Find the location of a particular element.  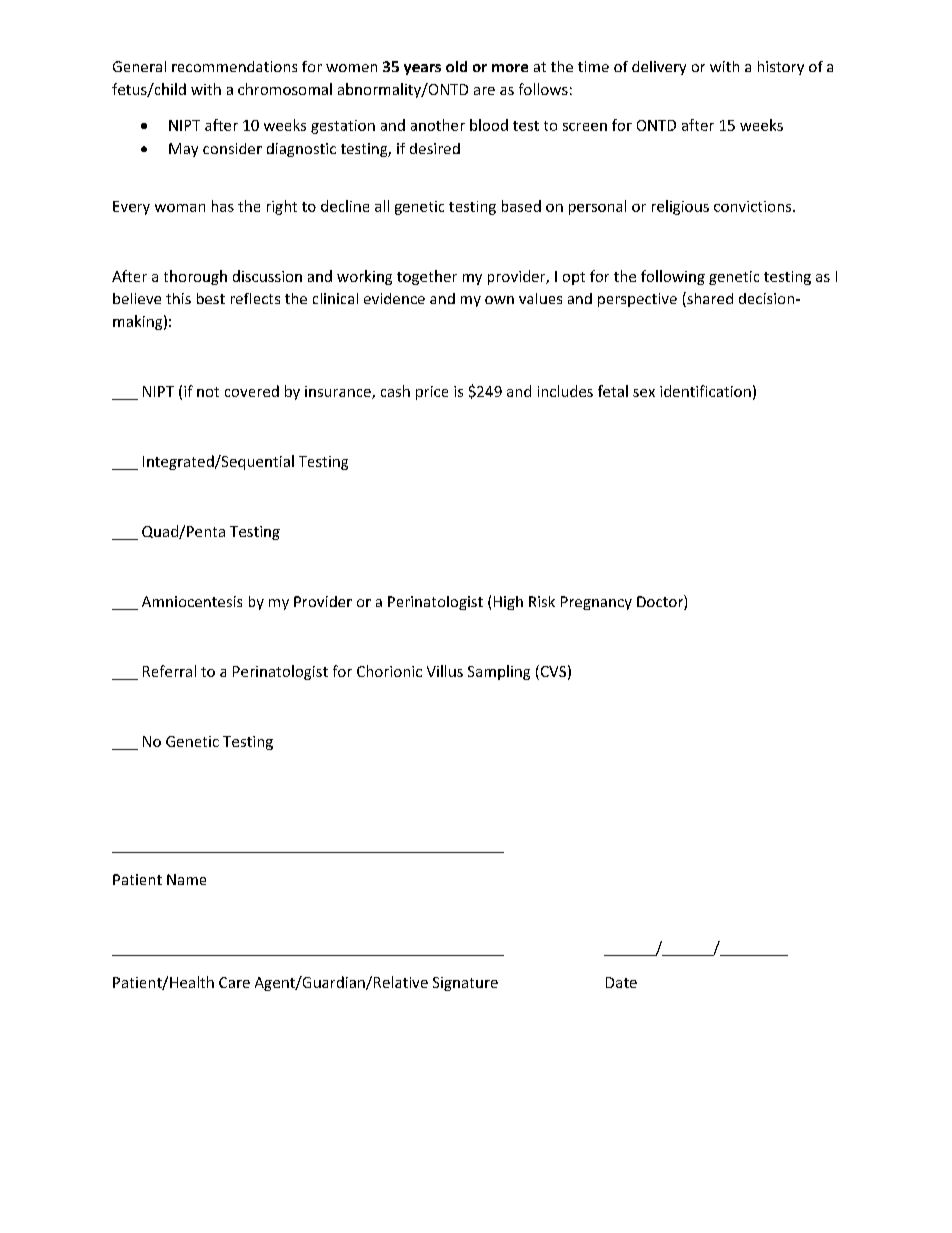

Care is located at coordinates (234, 982).
